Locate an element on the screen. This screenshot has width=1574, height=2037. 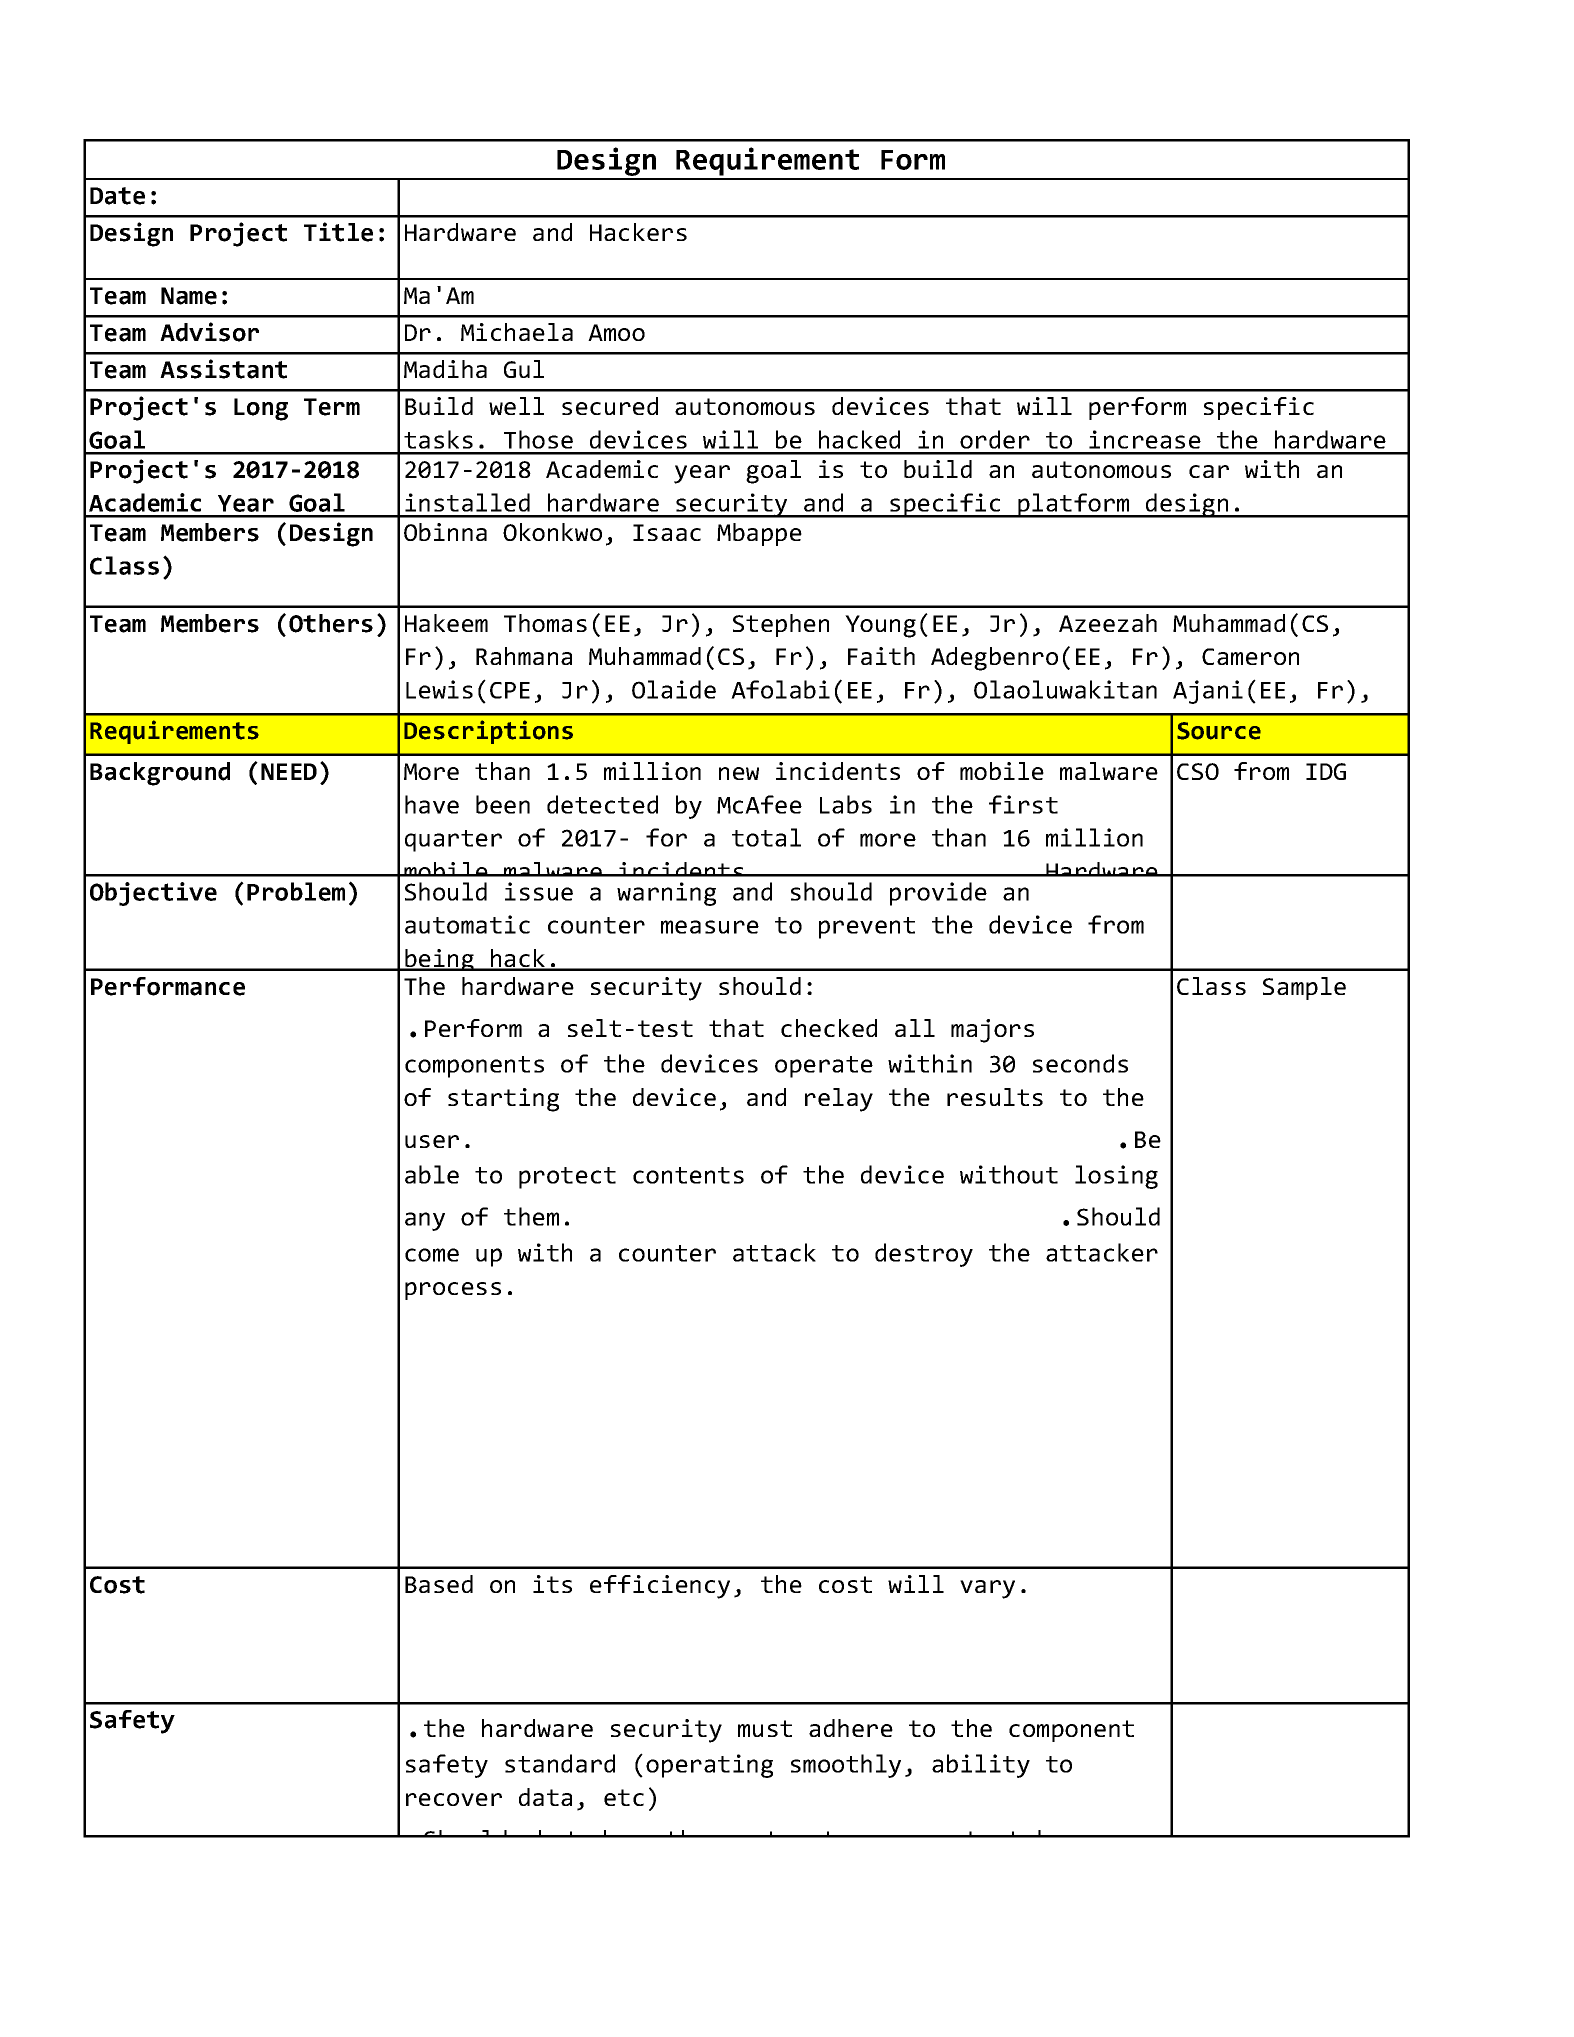
Others is located at coordinates (331, 623).
